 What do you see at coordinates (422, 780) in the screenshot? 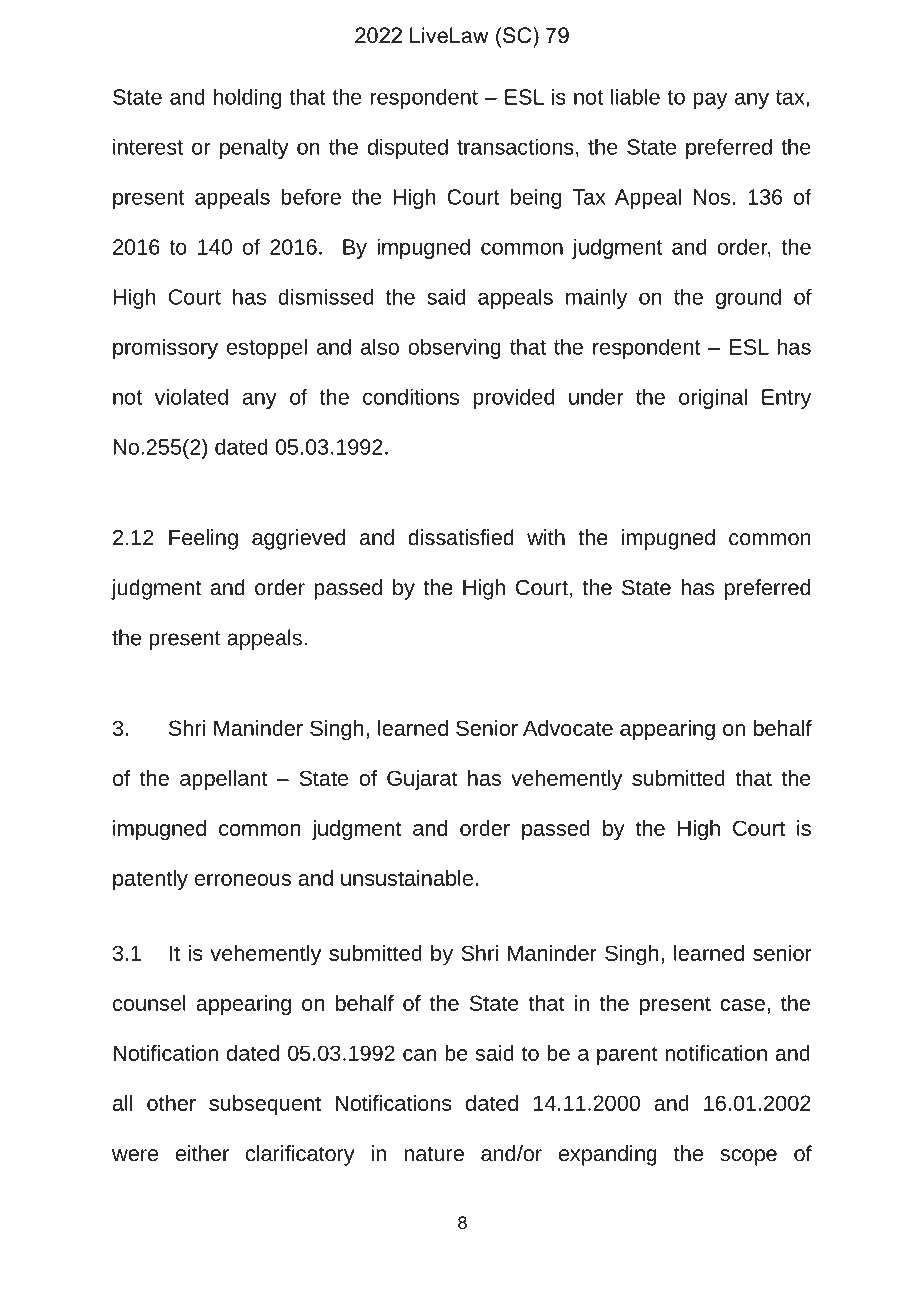
I see `Gujarat` at bounding box center [422, 780].
